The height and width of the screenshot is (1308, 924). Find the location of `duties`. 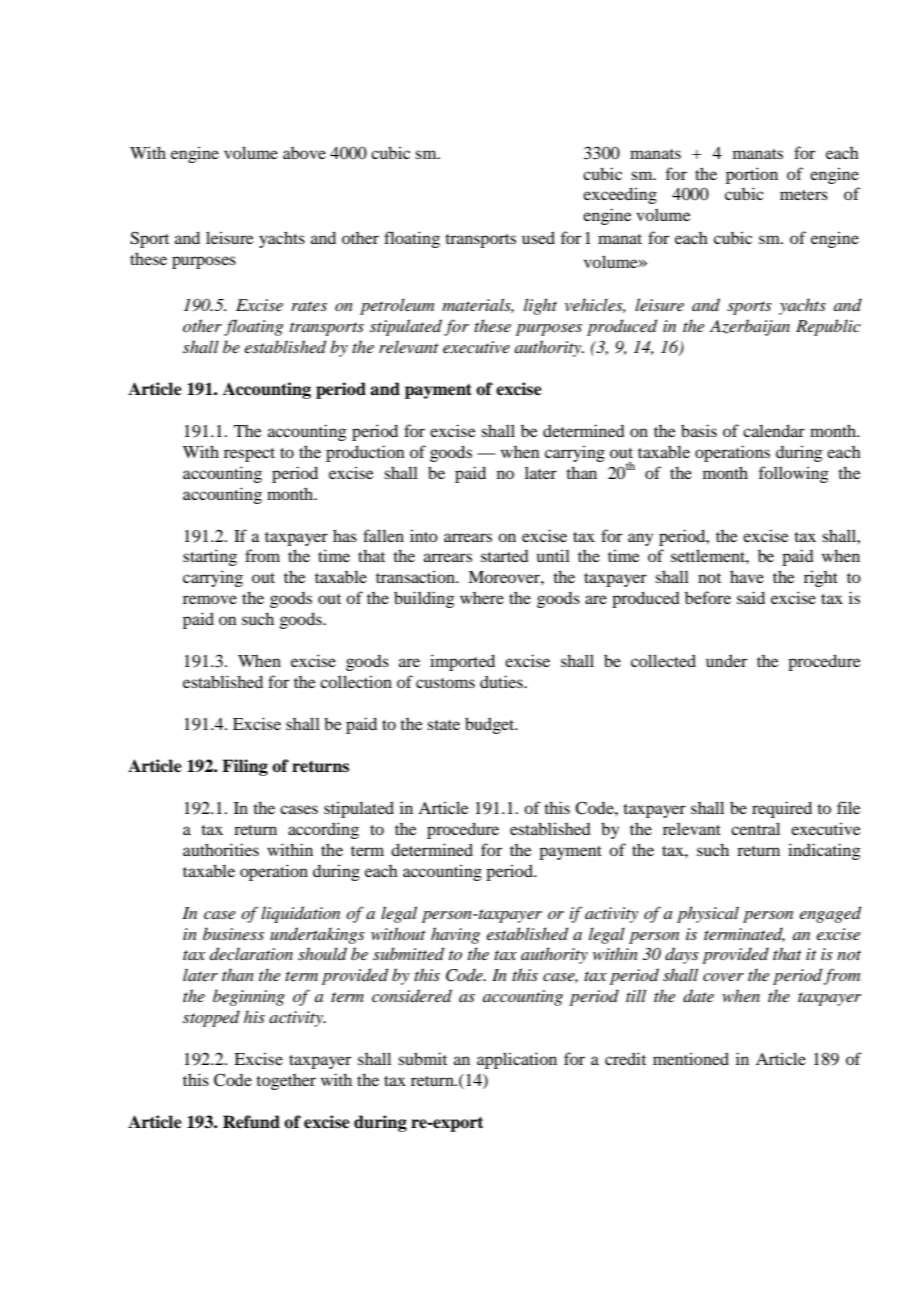

duties is located at coordinates (502, 681).
